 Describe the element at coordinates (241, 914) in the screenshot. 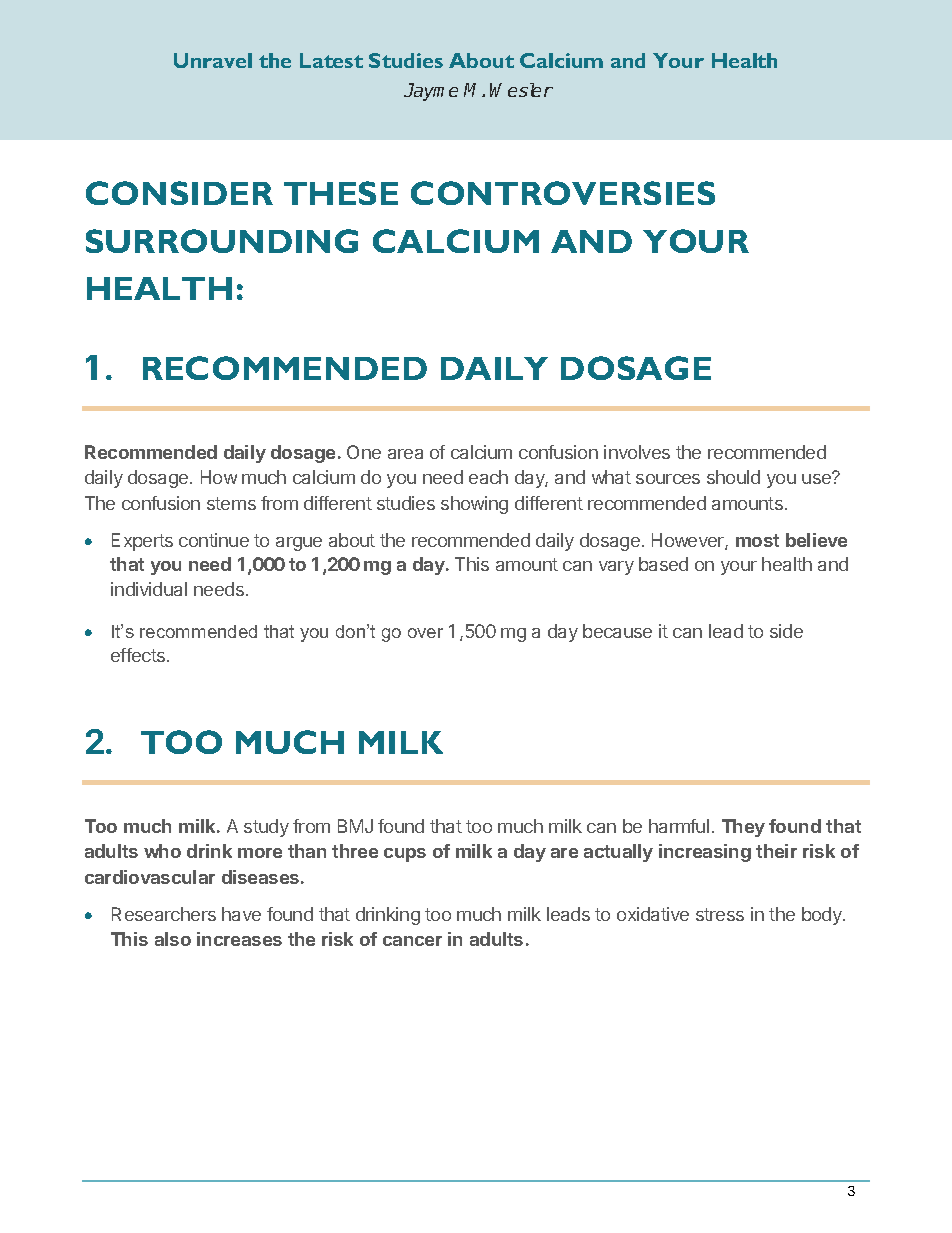

I see `have` at that location.
